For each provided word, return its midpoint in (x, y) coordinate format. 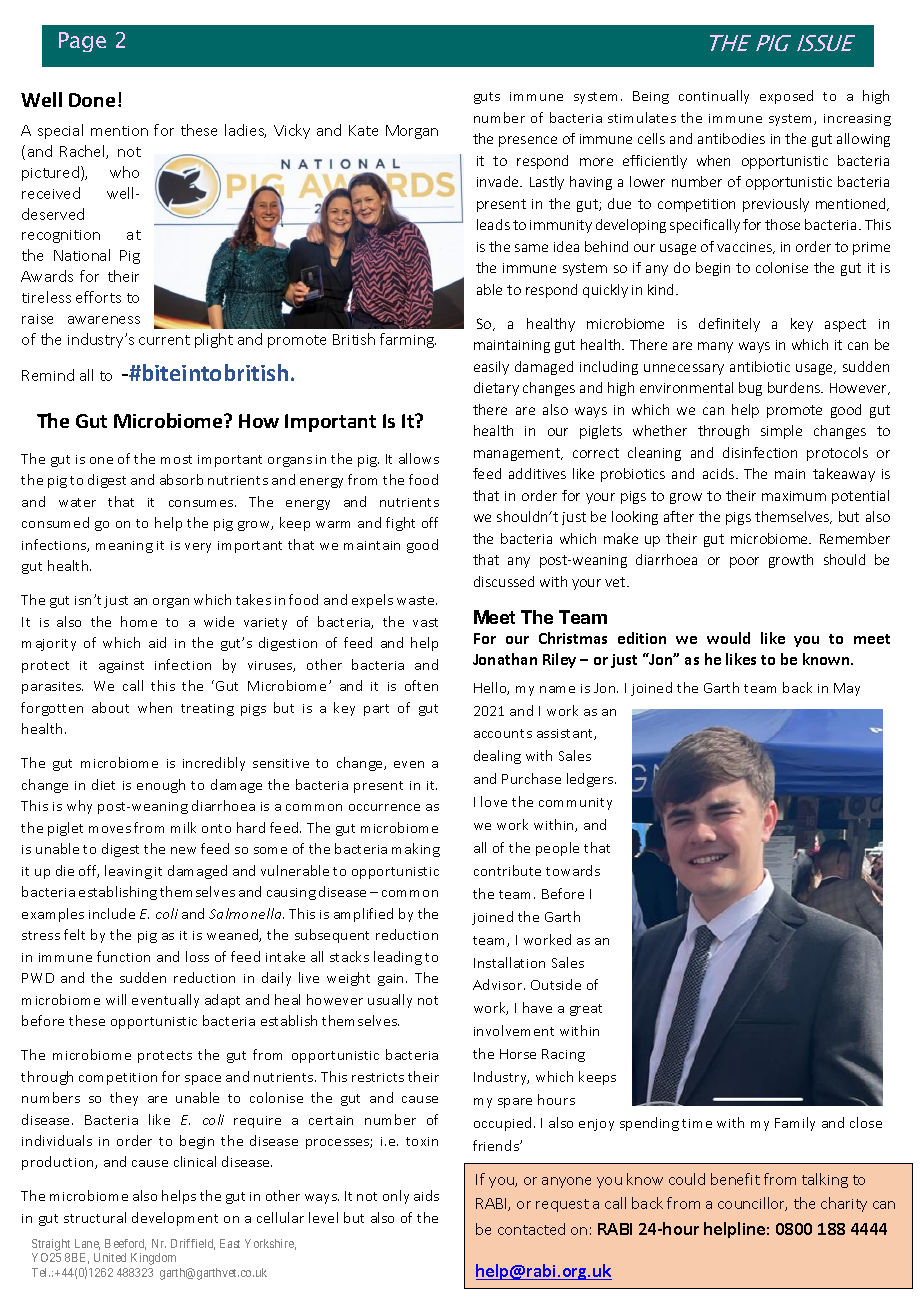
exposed (786, 97)
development (175, 1219)
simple (781, 432)
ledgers (591, 780)
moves (110, 829)
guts (487, 98)
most (176, 459)
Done (92, 100)
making (416, 850)
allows (419, 458)
